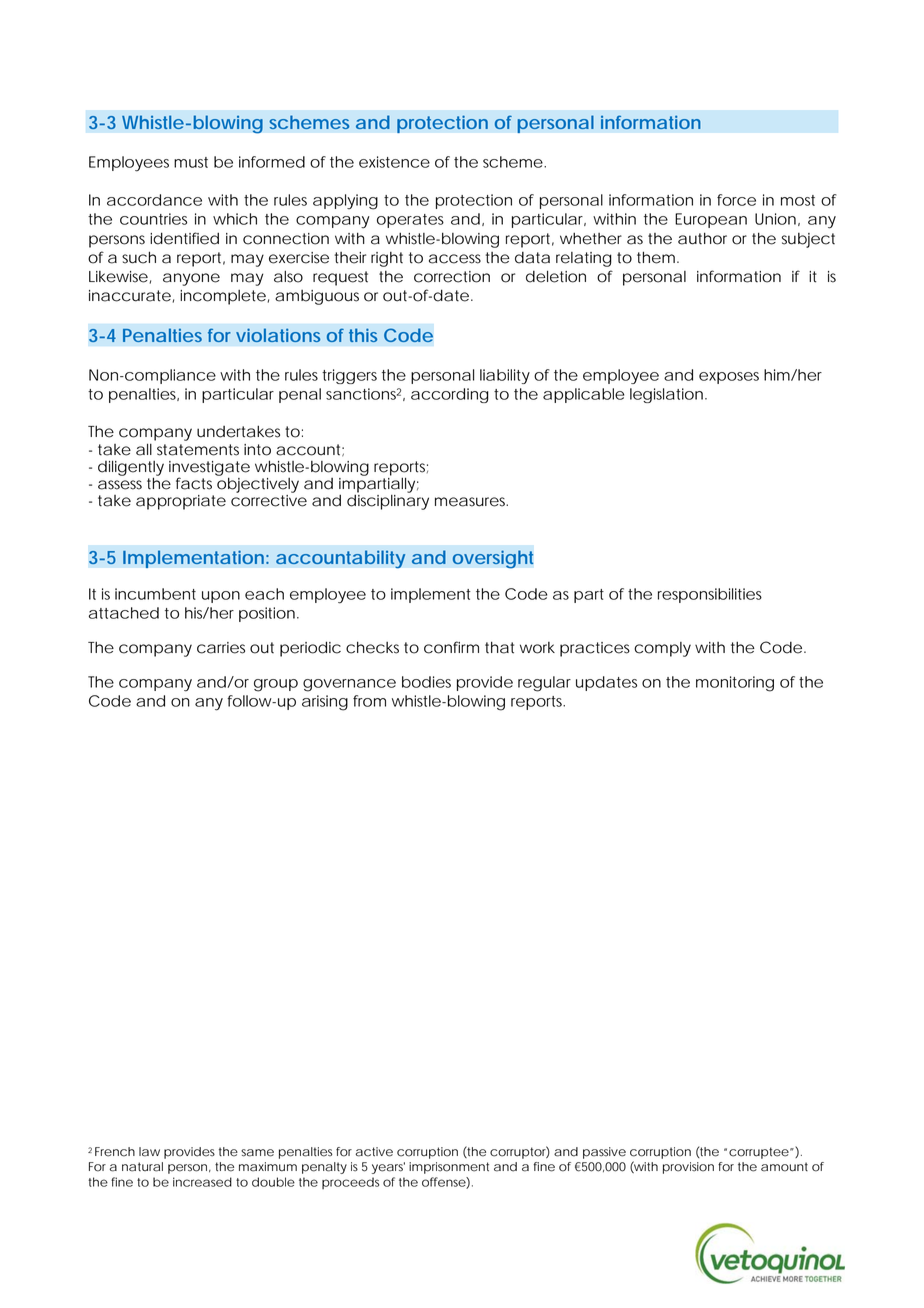  Describe the element at coordinates (729, 378) in the document. I see `exposes` at that location.
